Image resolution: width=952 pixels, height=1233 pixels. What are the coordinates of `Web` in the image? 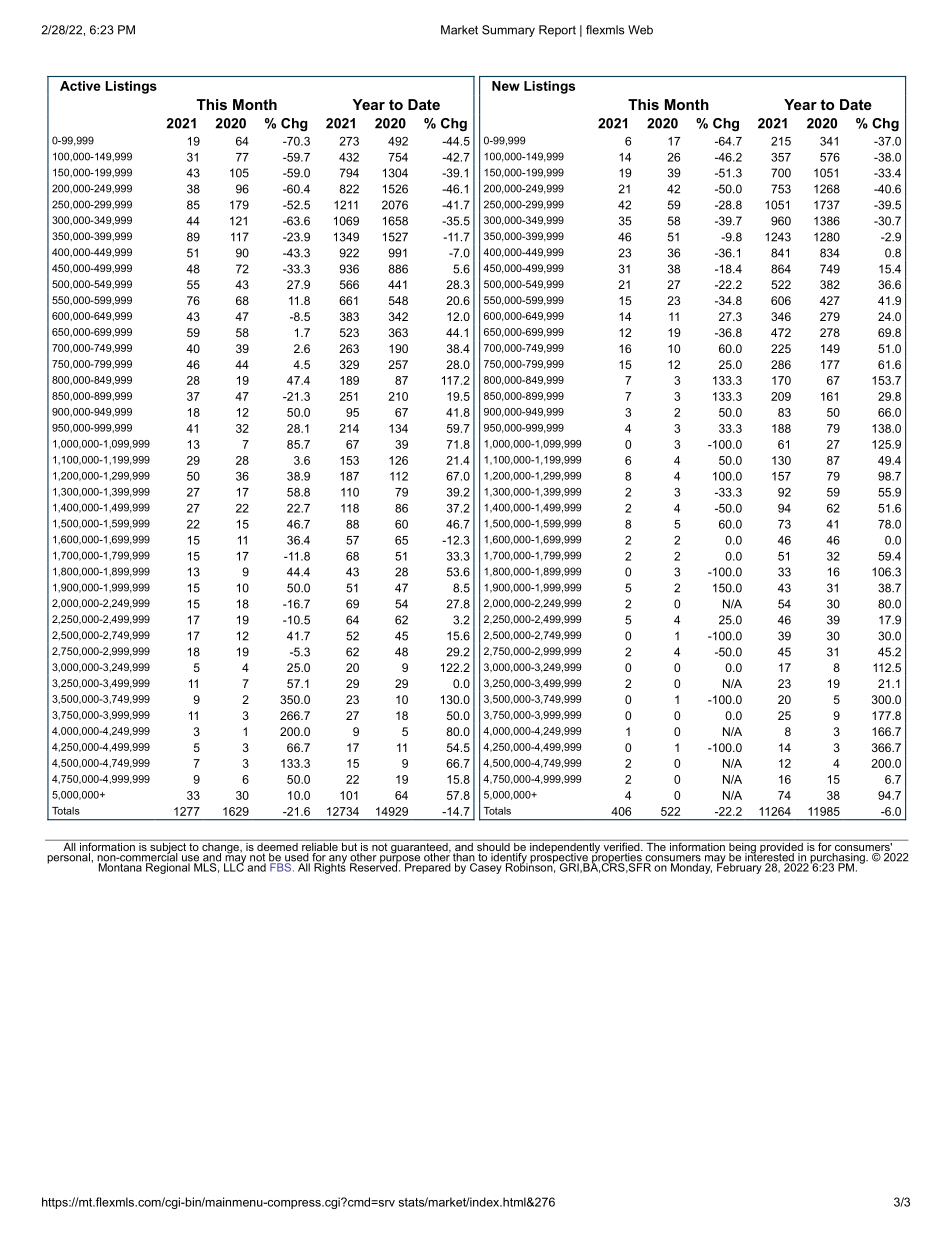 It's located at (640, 30).
